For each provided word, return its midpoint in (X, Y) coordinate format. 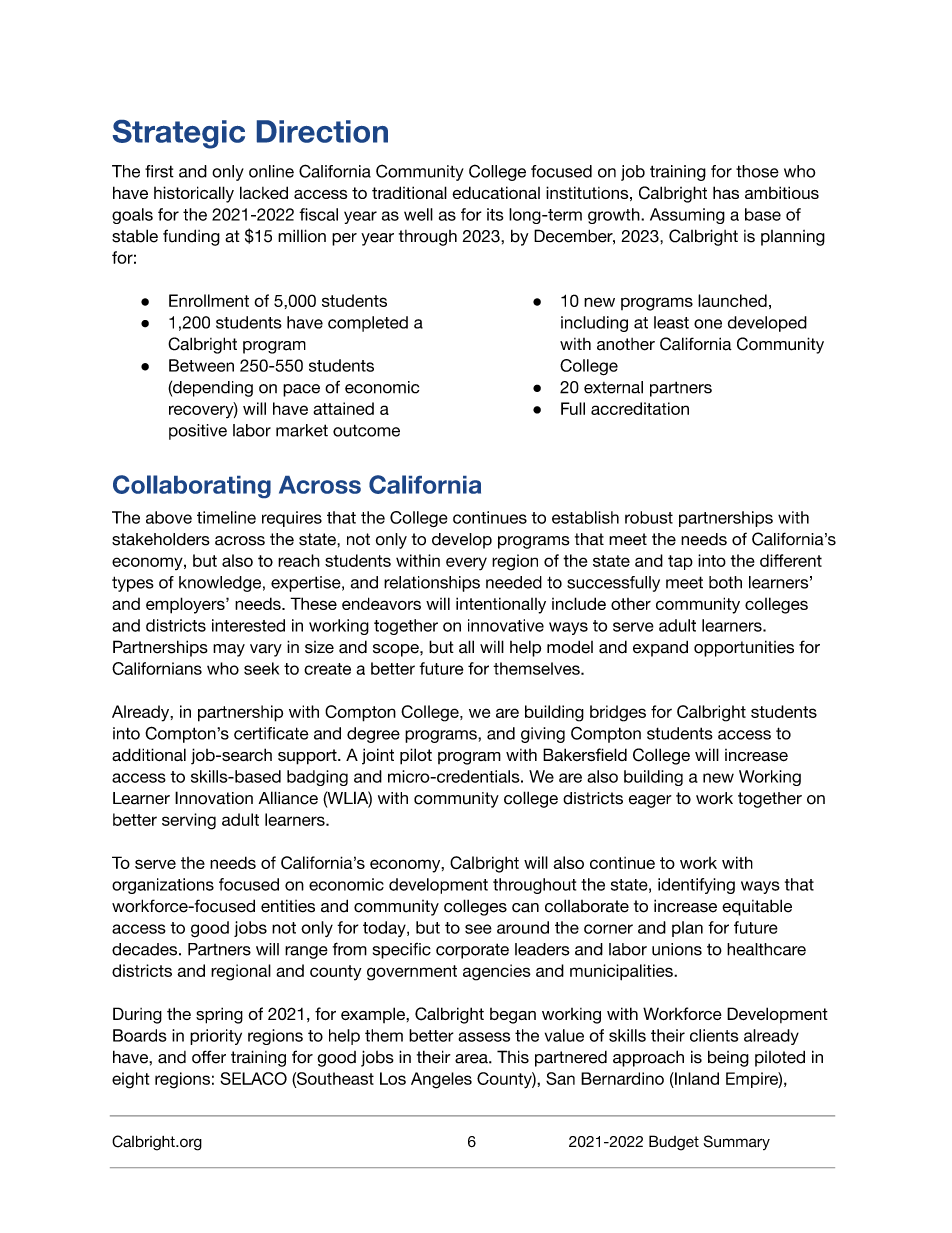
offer (209, 1057)
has (726, 192)
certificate (271, 733)
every (466, 564)
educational (496, 192)
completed (368, 324)
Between (201, 365)
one (708, 324)
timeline (226, 517)
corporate (472, 951)
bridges (618, 713)
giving (543, 735)
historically (194, 194)
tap (680, 562)
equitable (757, 907)
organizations (163, 886)
